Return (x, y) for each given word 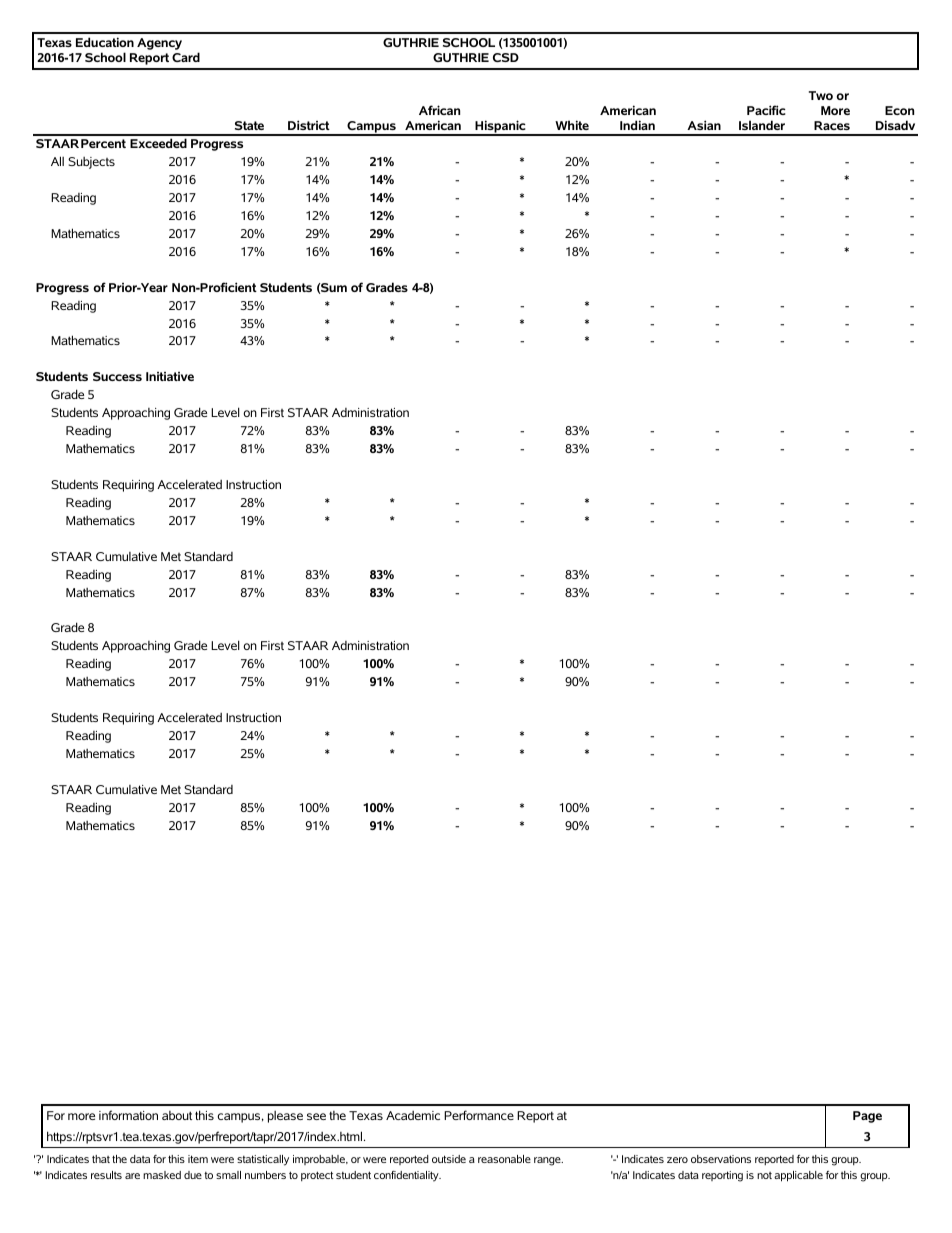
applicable (798, 1176)
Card (186, 57)
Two (821, 95)
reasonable (504, 1159)
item (198, 1159)
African (439, 110)
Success (117, 376)
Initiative (170, 376)
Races (832, 125)
